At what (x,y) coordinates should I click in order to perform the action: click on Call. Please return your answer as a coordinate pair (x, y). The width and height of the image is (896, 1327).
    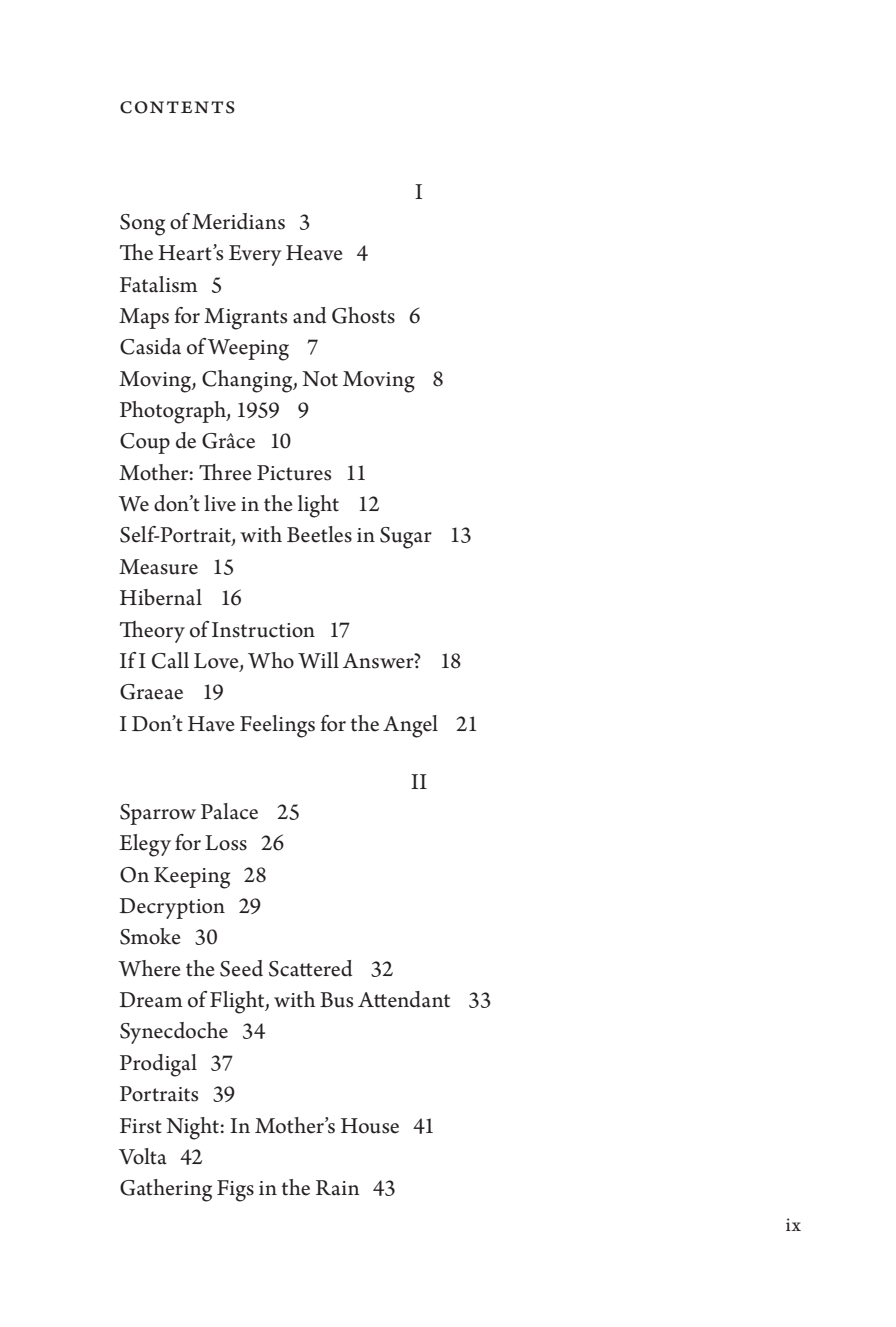
    Looking at the image, I should click on (170, 660).
